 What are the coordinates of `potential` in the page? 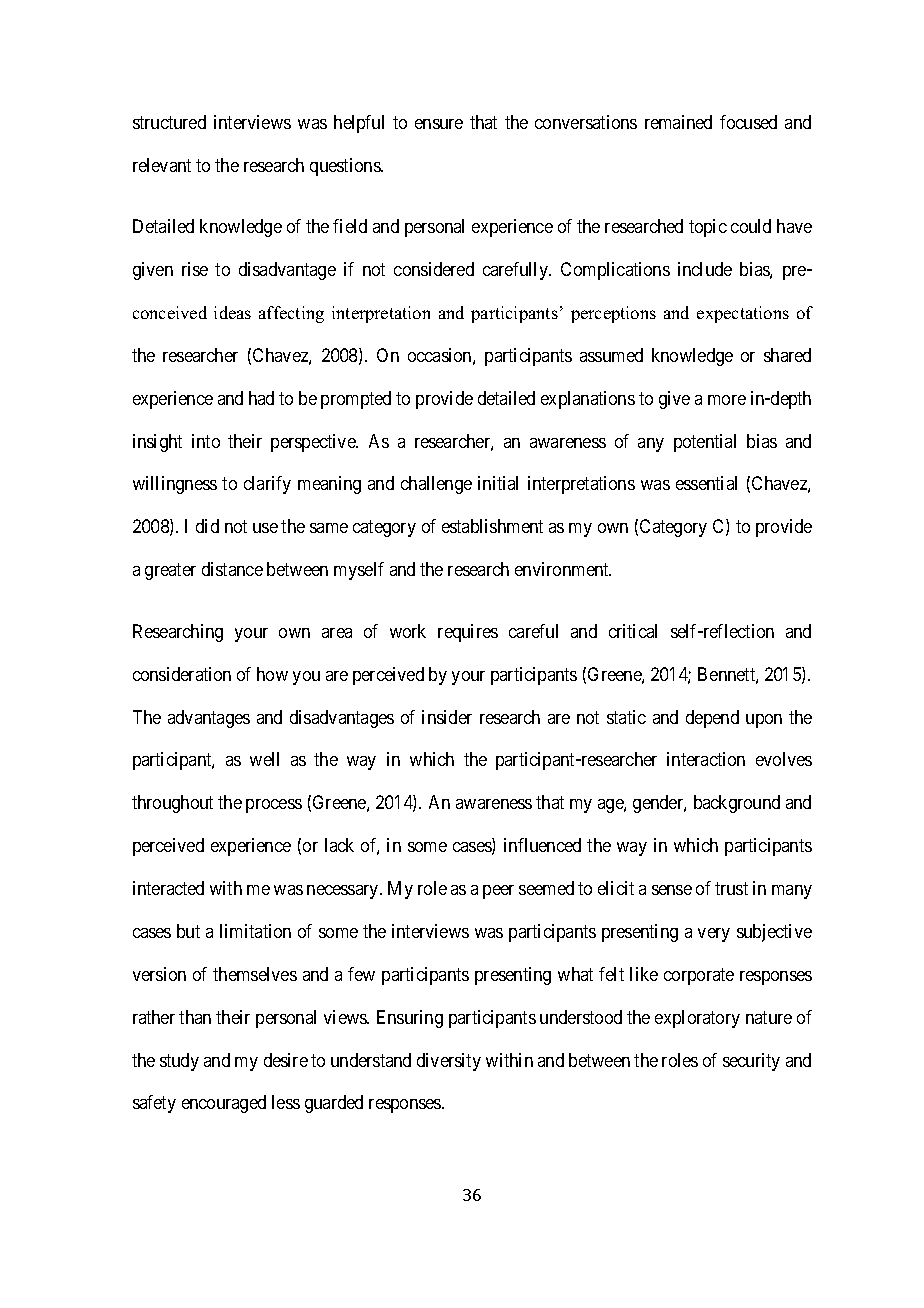 It's located at (705, 443).
